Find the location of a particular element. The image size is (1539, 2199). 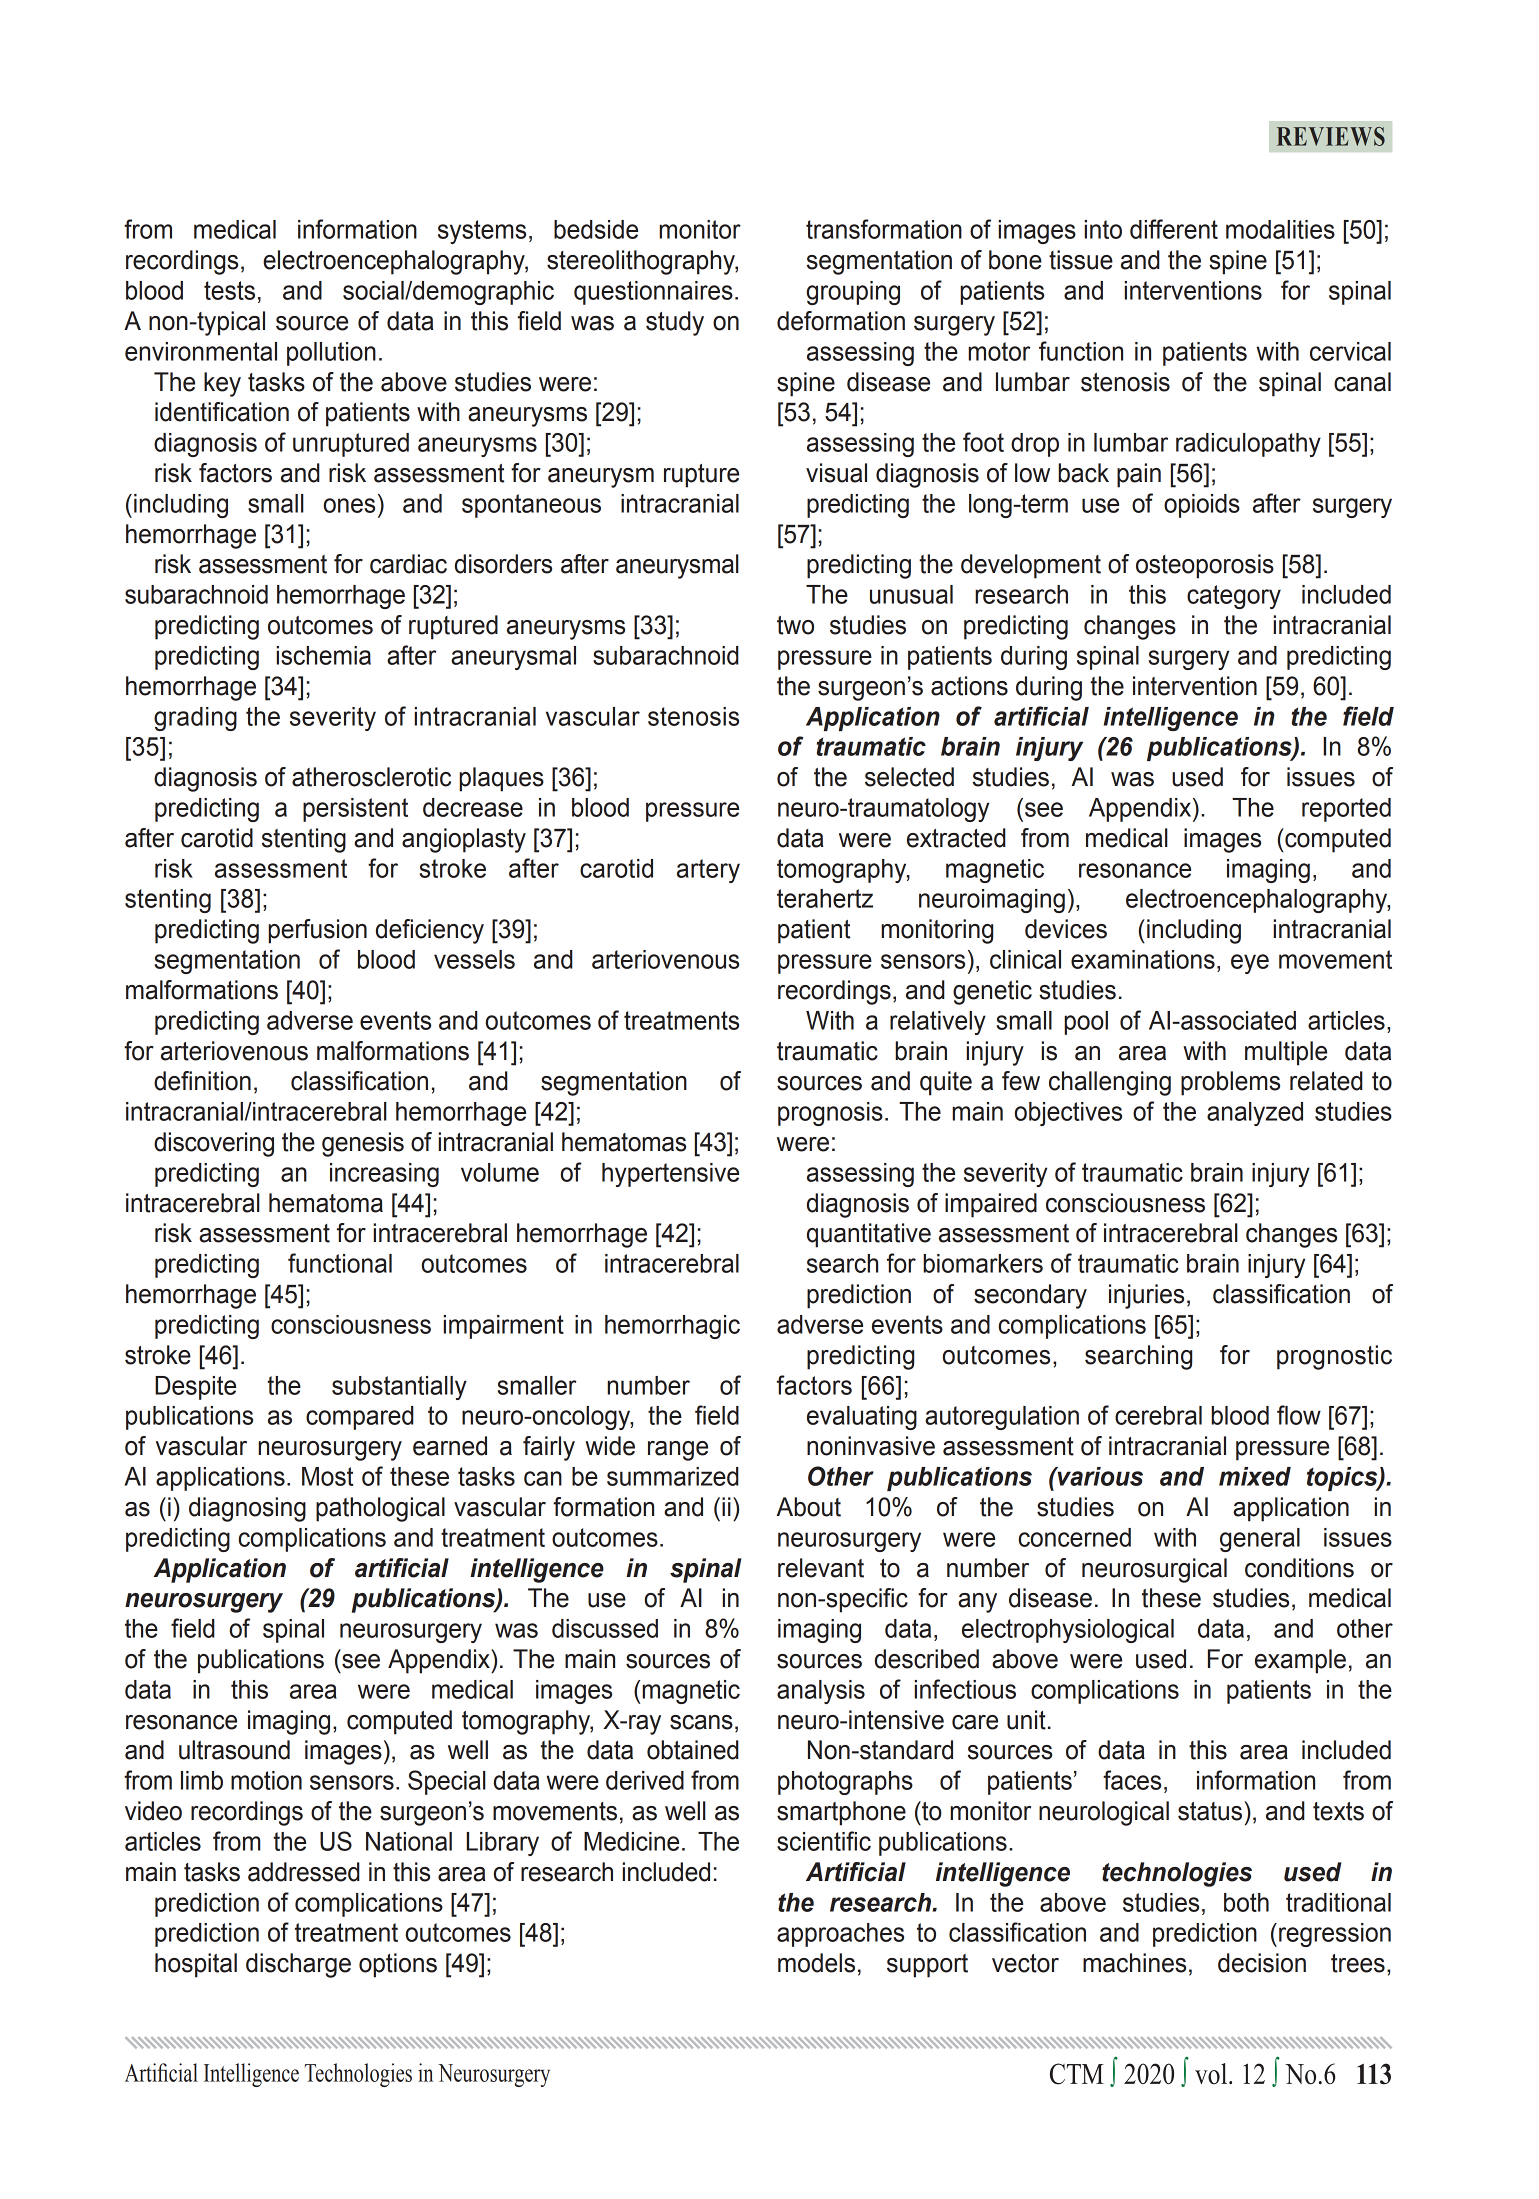

different is located at coordinates (1174, 229).
